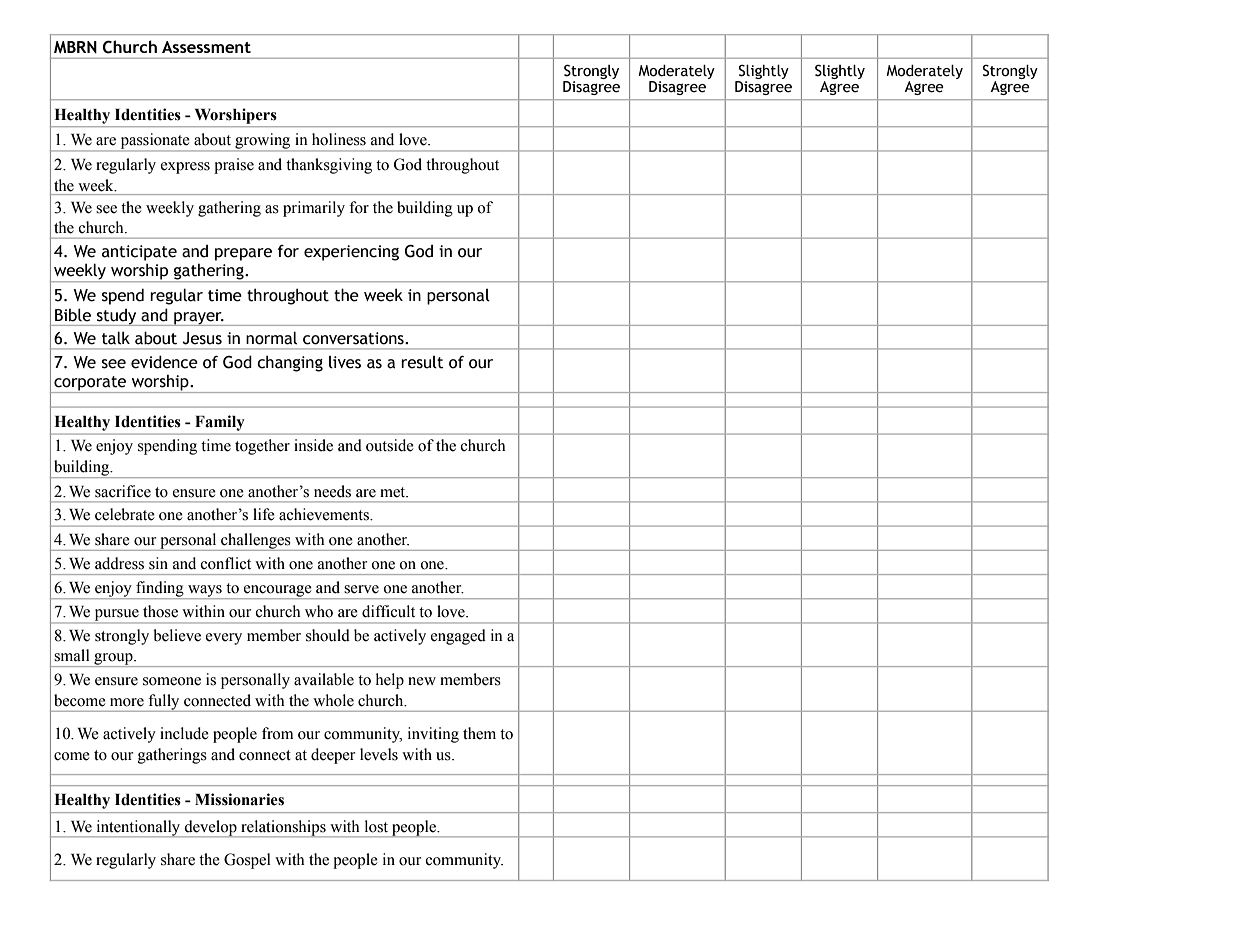 The image size is (1233, 952). Describe the element at coordinates (283, 828) in the document. I see `relationships` at that location.
